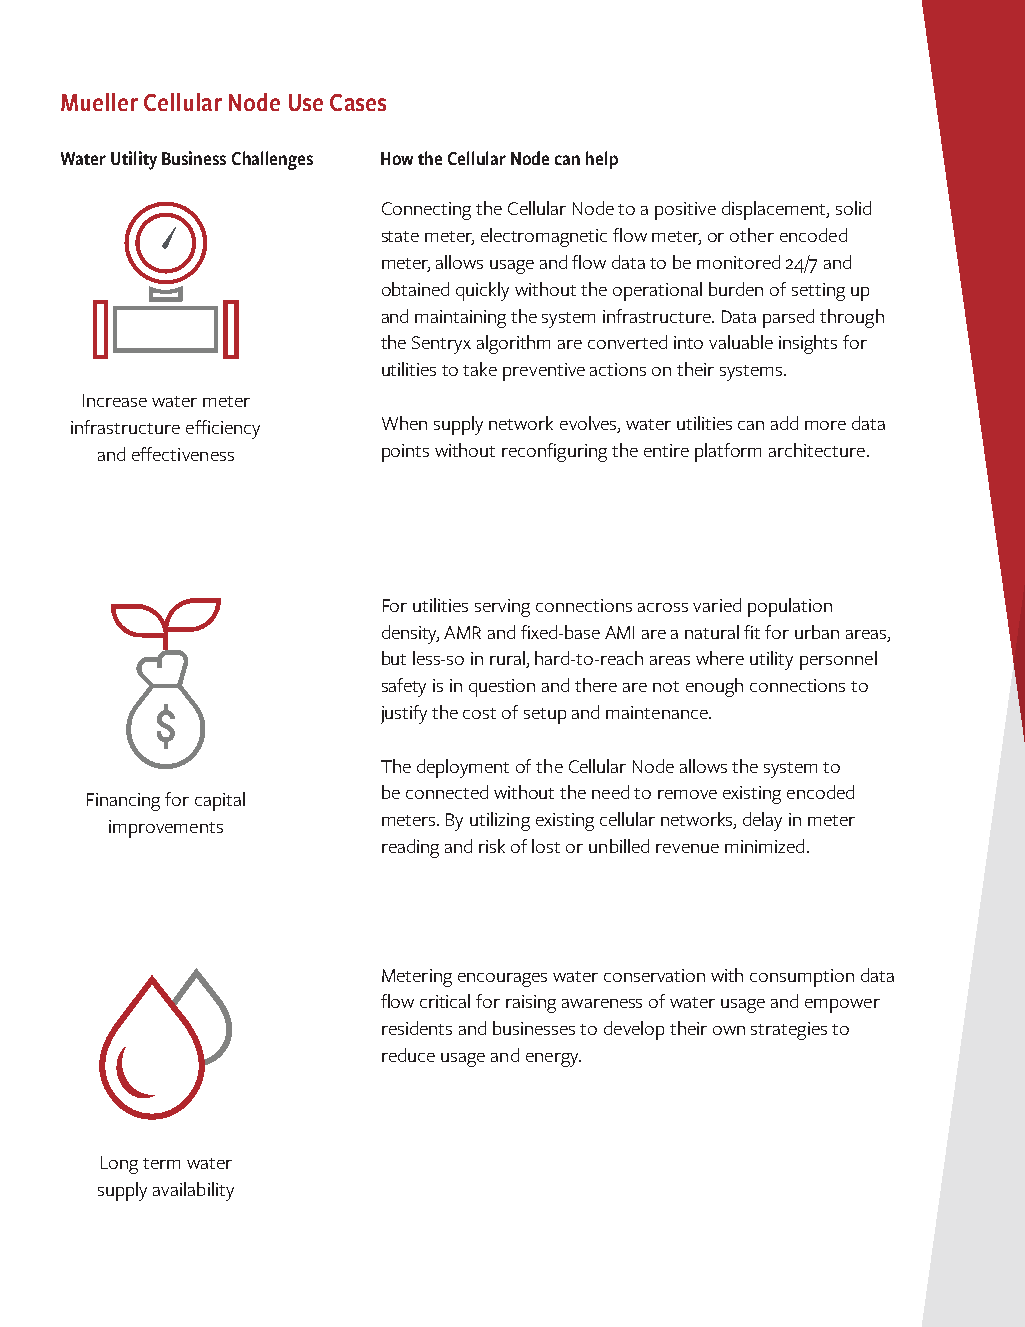 Image resolution: width=1025 pixels, height=1327 pixels. I want to click on term, so click(161, 1163).
